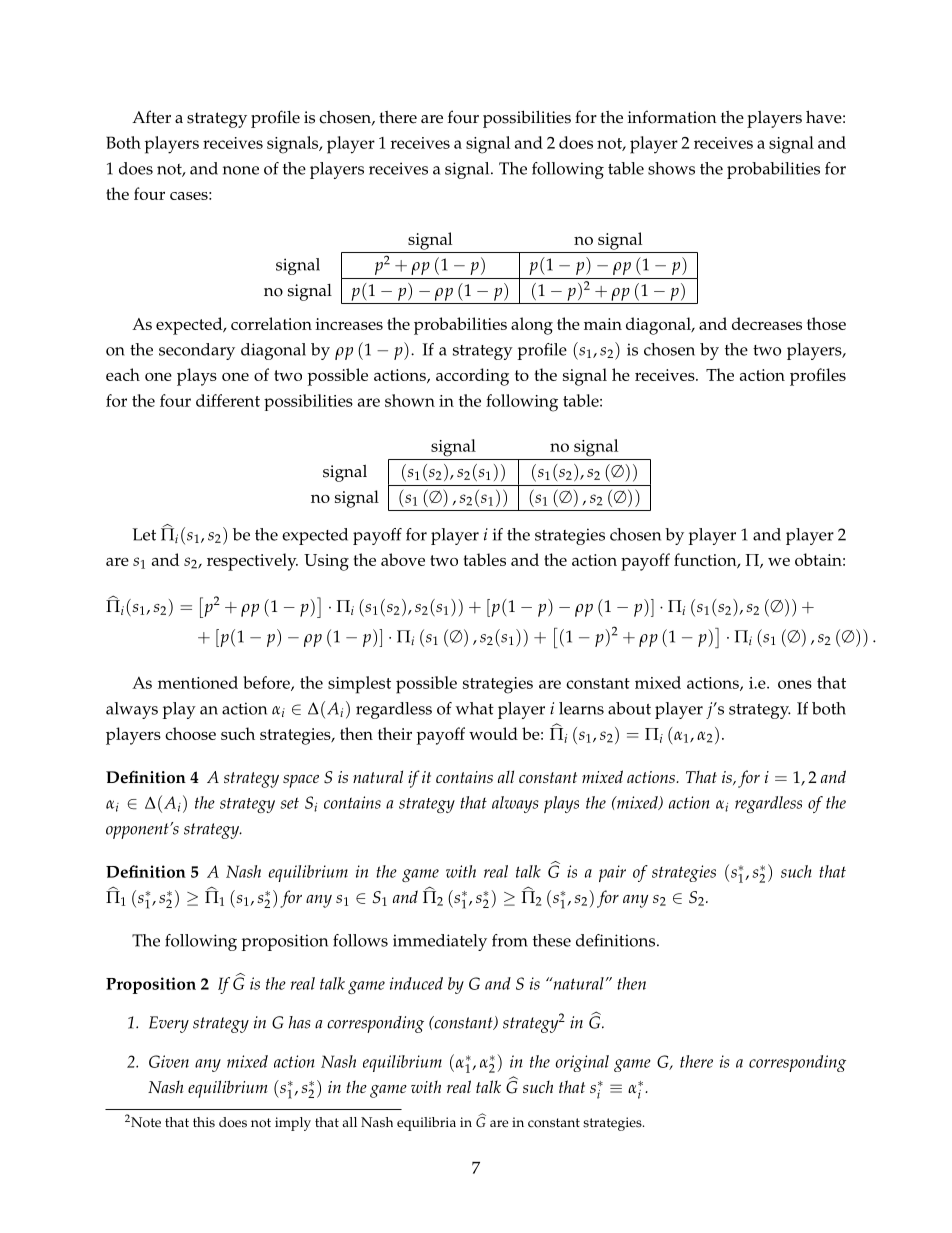 Image resolution: width=952 pixels, height=1233 pixels. What do you see at coordinates (190, 733) in the screenshot?
I see `choose` at bounding box center [190, 733].
